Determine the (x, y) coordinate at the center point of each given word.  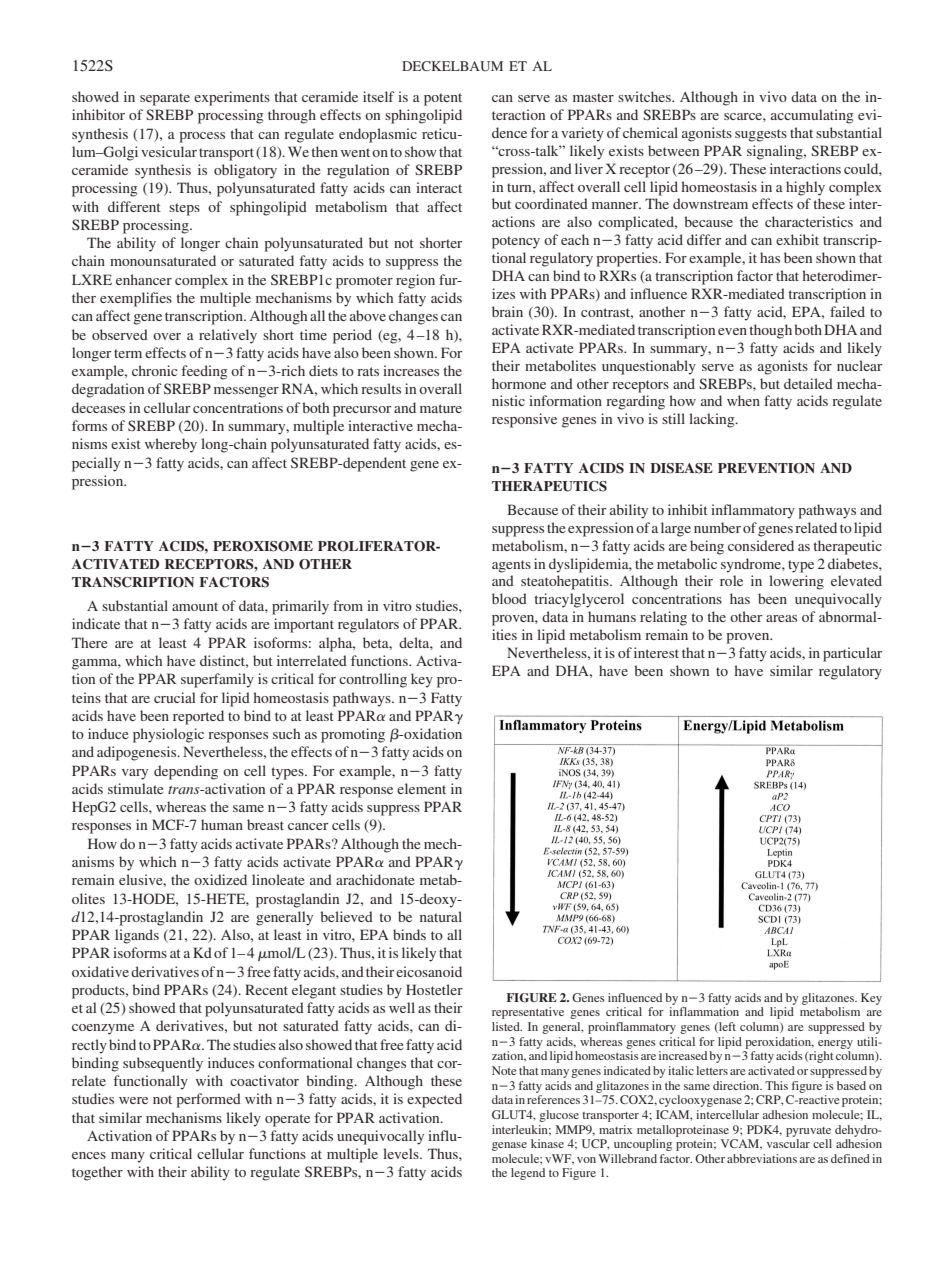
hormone (519, 383)
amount (195, 606)
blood (509, 598)
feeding (204, 372)
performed (208, 1100)
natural (441, 916)
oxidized (220, 879)
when (743, 400)
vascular (788, 1143)
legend (528, 1174)
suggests (761, 135)
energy (835, 1044)
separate (165, 99)
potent (443, 99)
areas (781, 618)
